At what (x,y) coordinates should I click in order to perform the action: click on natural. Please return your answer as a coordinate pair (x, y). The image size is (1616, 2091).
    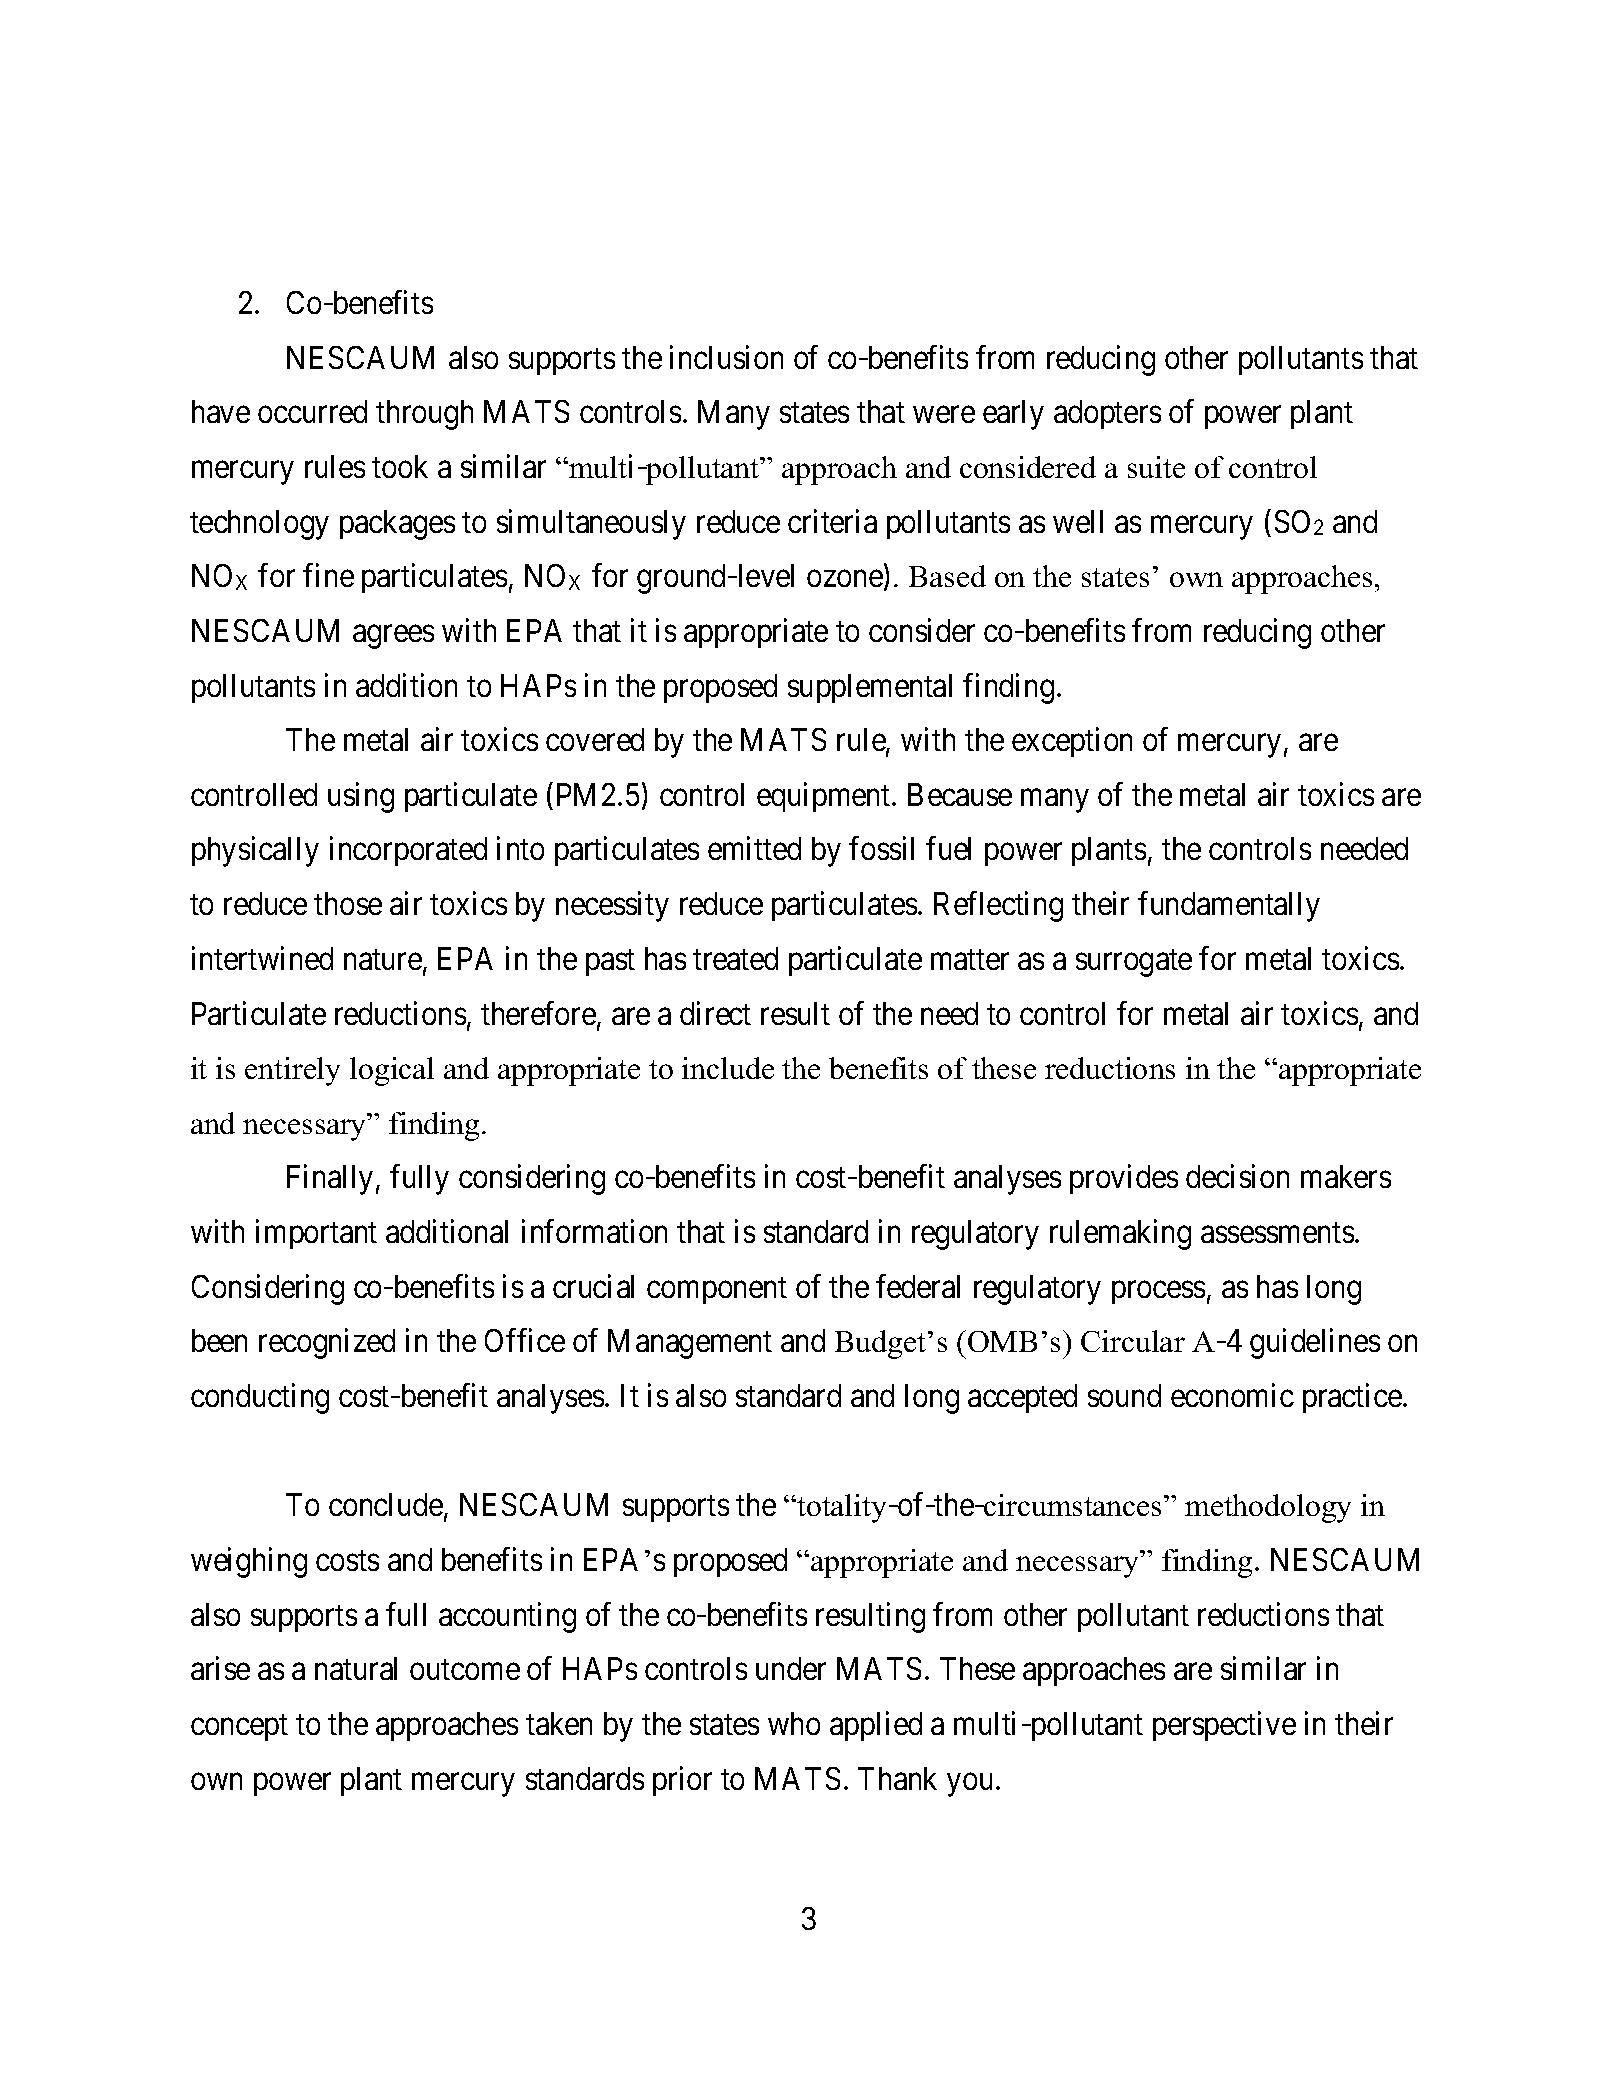
    Looking at the image, I should click on (356, 1668).
